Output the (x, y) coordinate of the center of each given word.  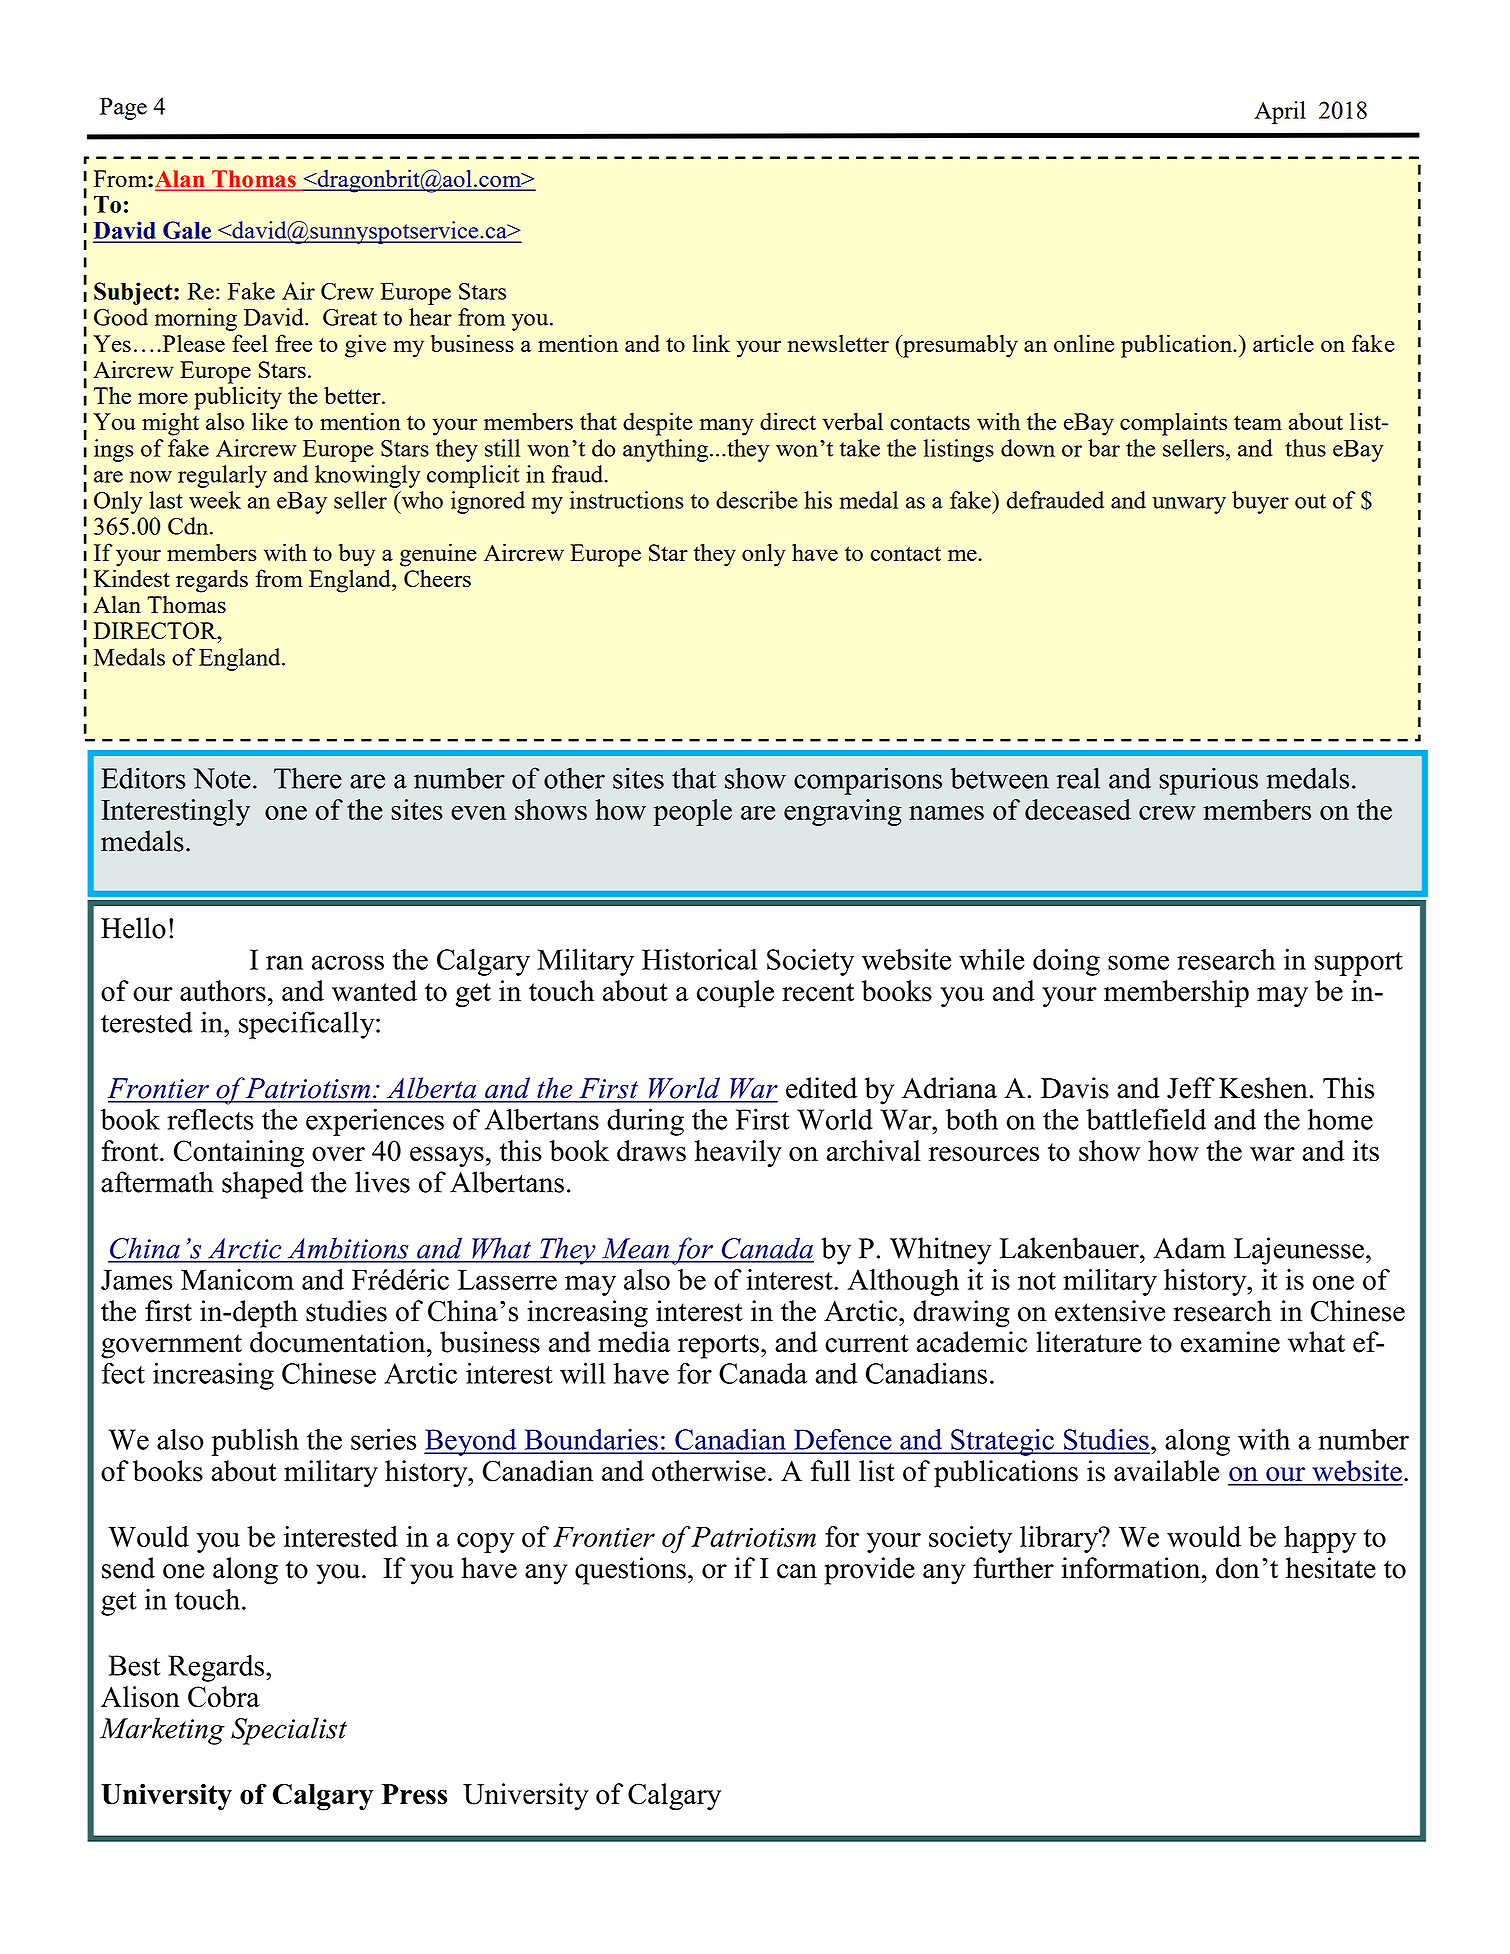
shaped (263, 1185)
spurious (1208, 781)
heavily (738, 1153)
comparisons (868, 781)
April (1280, 112)
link (711, 343)
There (308, 778)
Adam (1189, 1248)
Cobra (224, 1697)
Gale (187, 231)
